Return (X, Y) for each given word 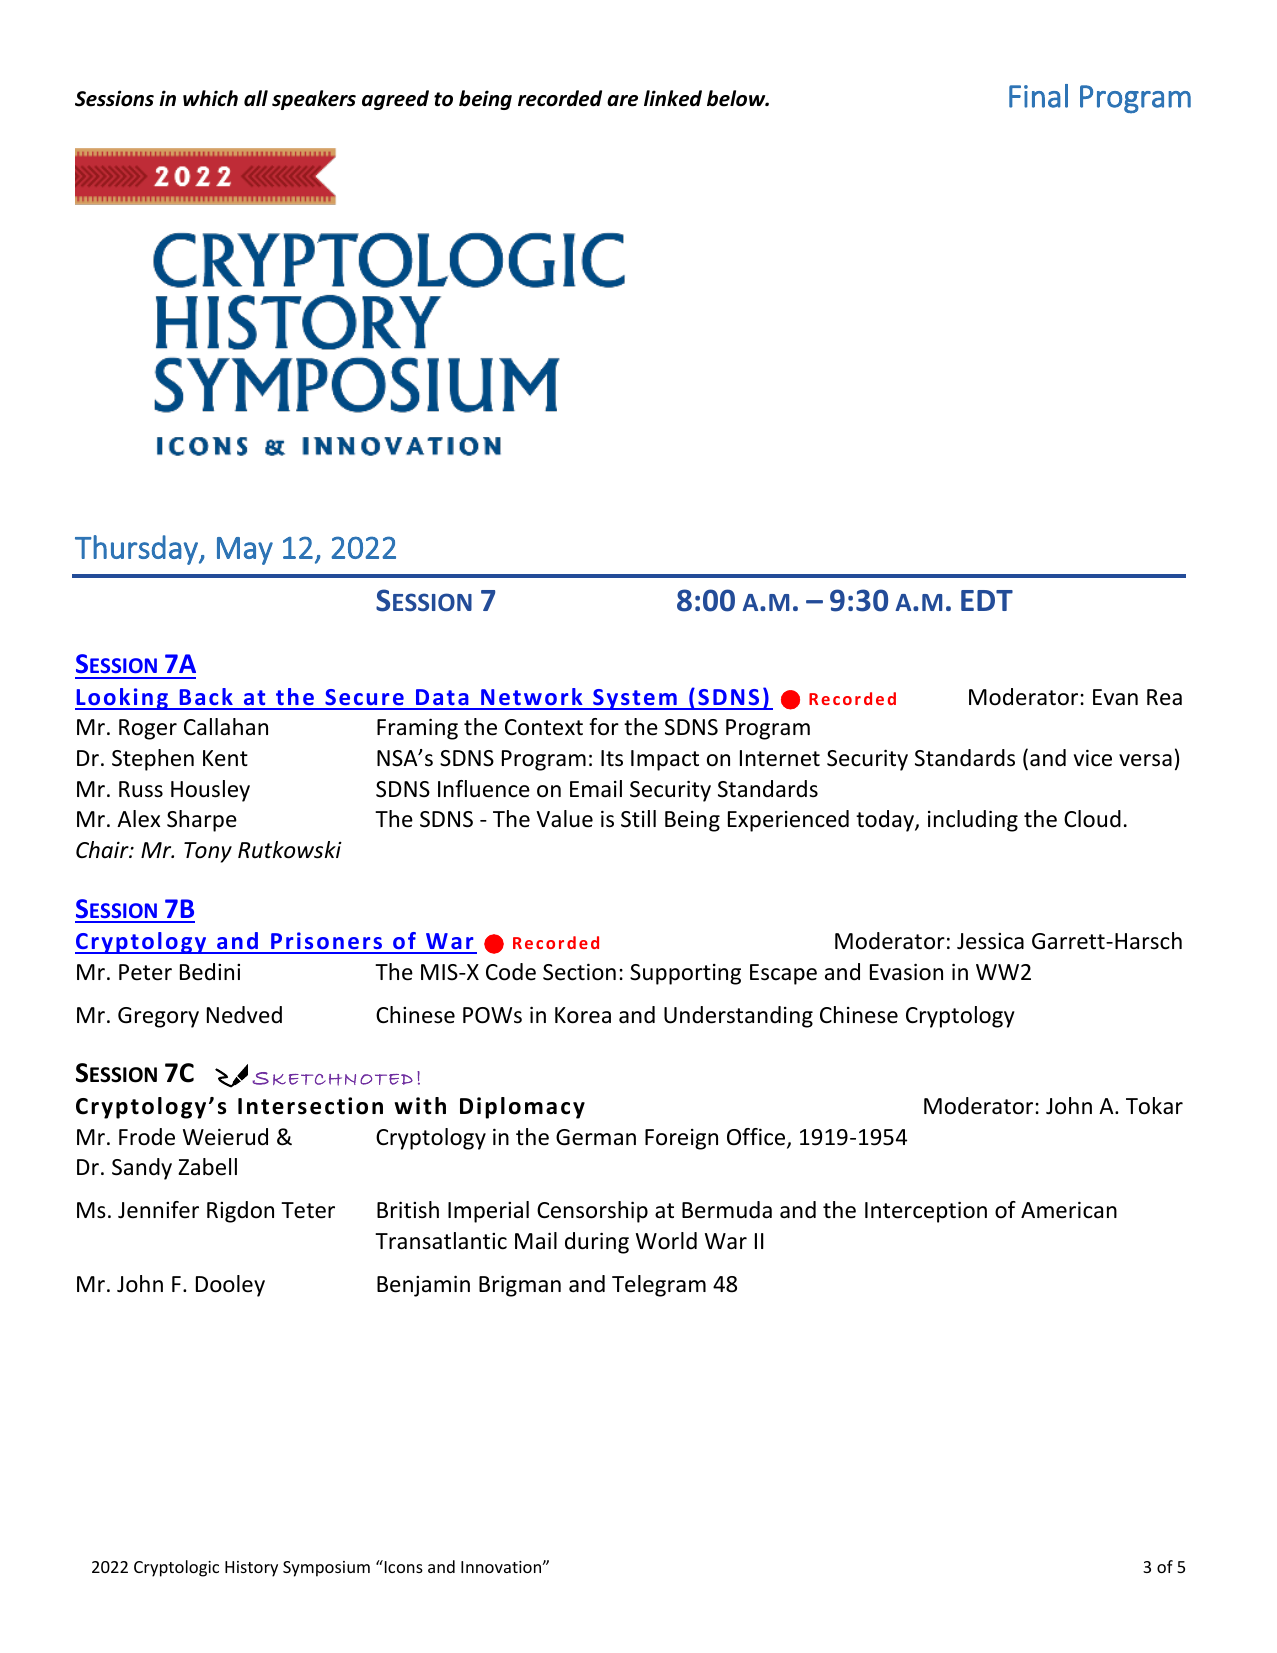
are (622, 101)
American (1069, 1210)
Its (612, 758)
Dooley (230, 1286)
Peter (145, 972)
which (210, 98)
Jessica (990, 941)
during (597, 1243)
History (251, 1569)
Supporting (685, 974)
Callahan (226, 727)
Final (1038, 96)
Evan (1115, 697)
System (635, 699)
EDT (987, 600)
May (245, 551)
